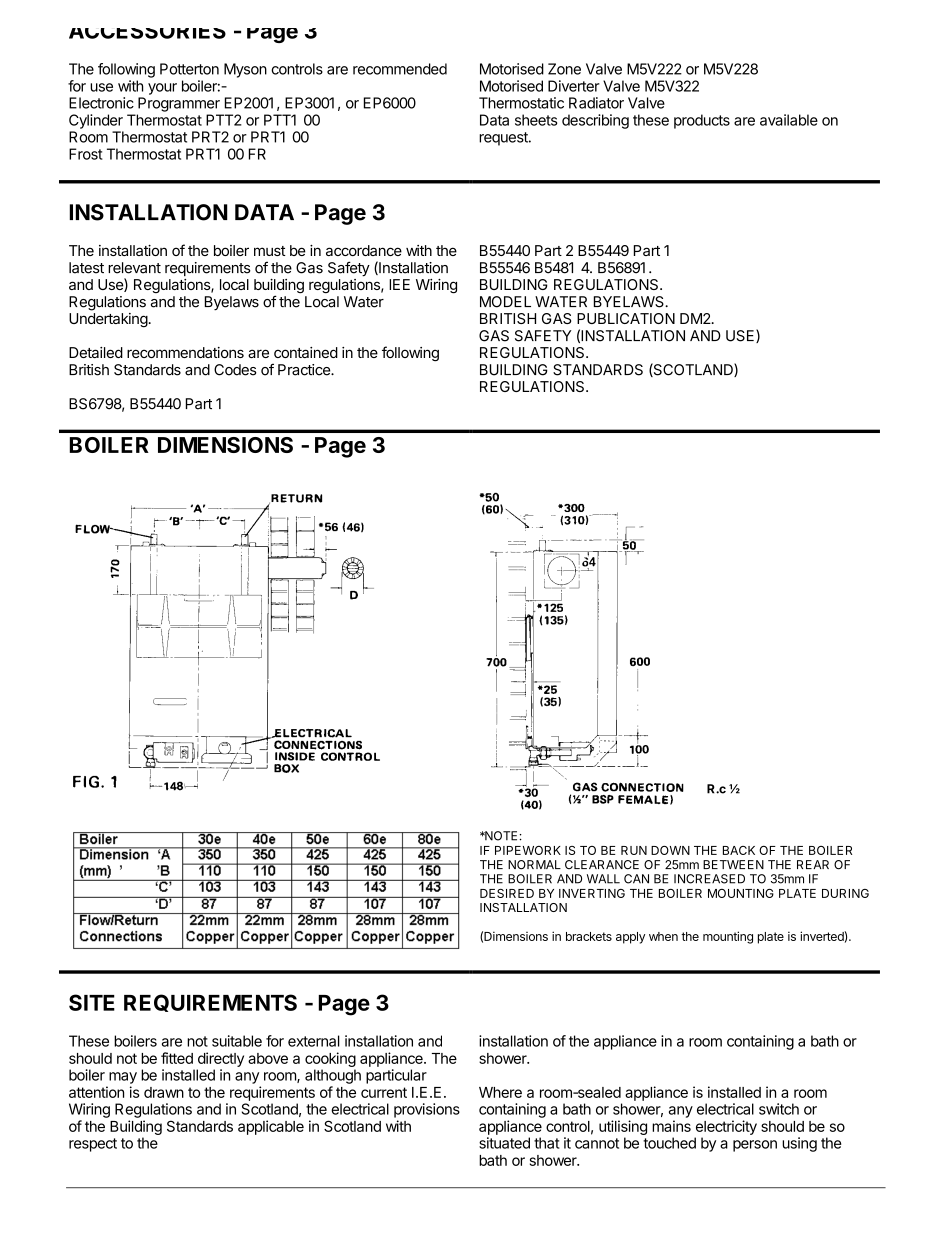 Image resolution: width=952 pixels, height=1233 pixels. Describe the element at coordinates (739, 850) in the screenshot. I see `BACK` at that location.
